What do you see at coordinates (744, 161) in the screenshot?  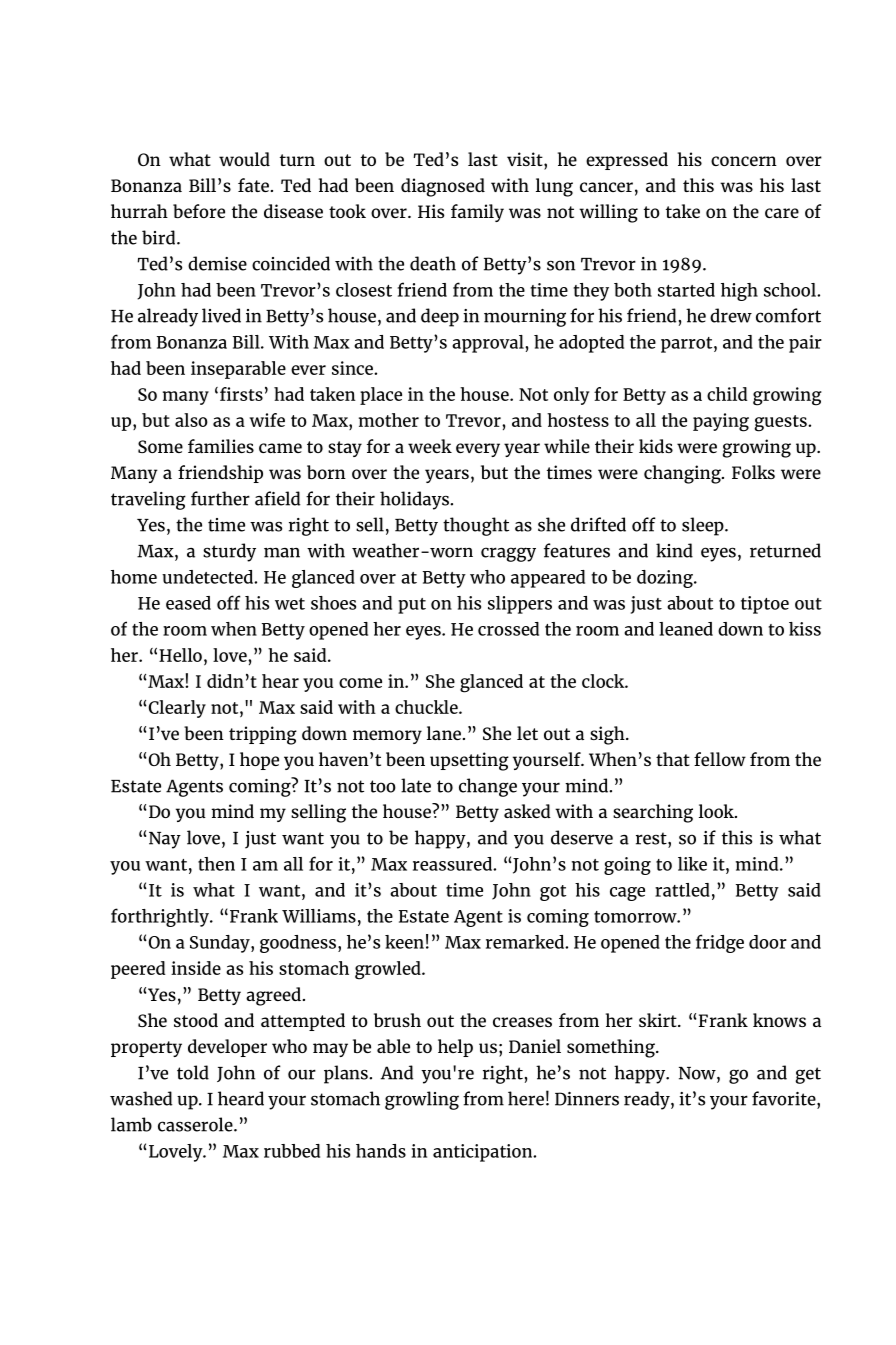 I see `concern` at bounding box center [744, 161].
